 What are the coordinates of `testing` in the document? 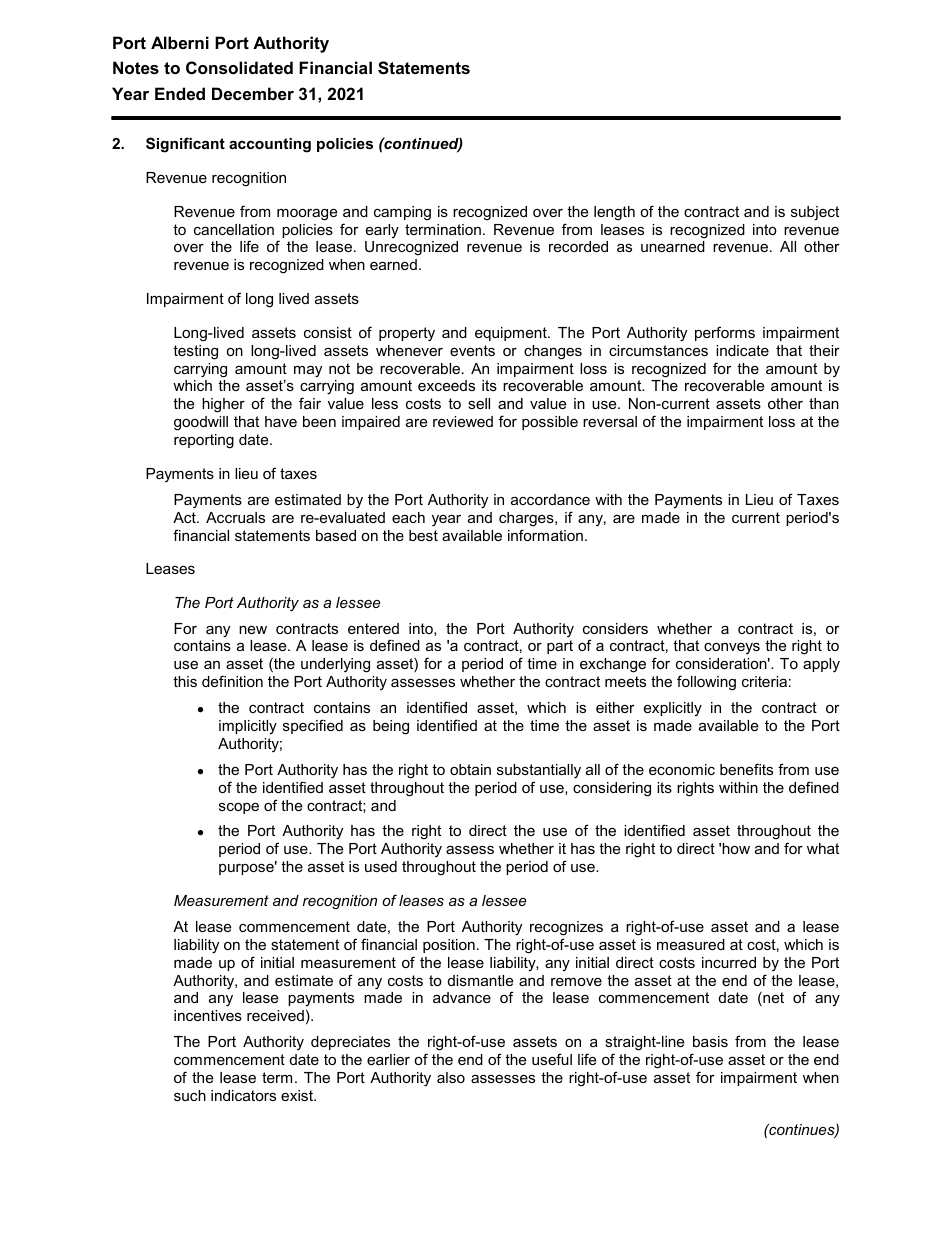 It's located at (195, 352).
